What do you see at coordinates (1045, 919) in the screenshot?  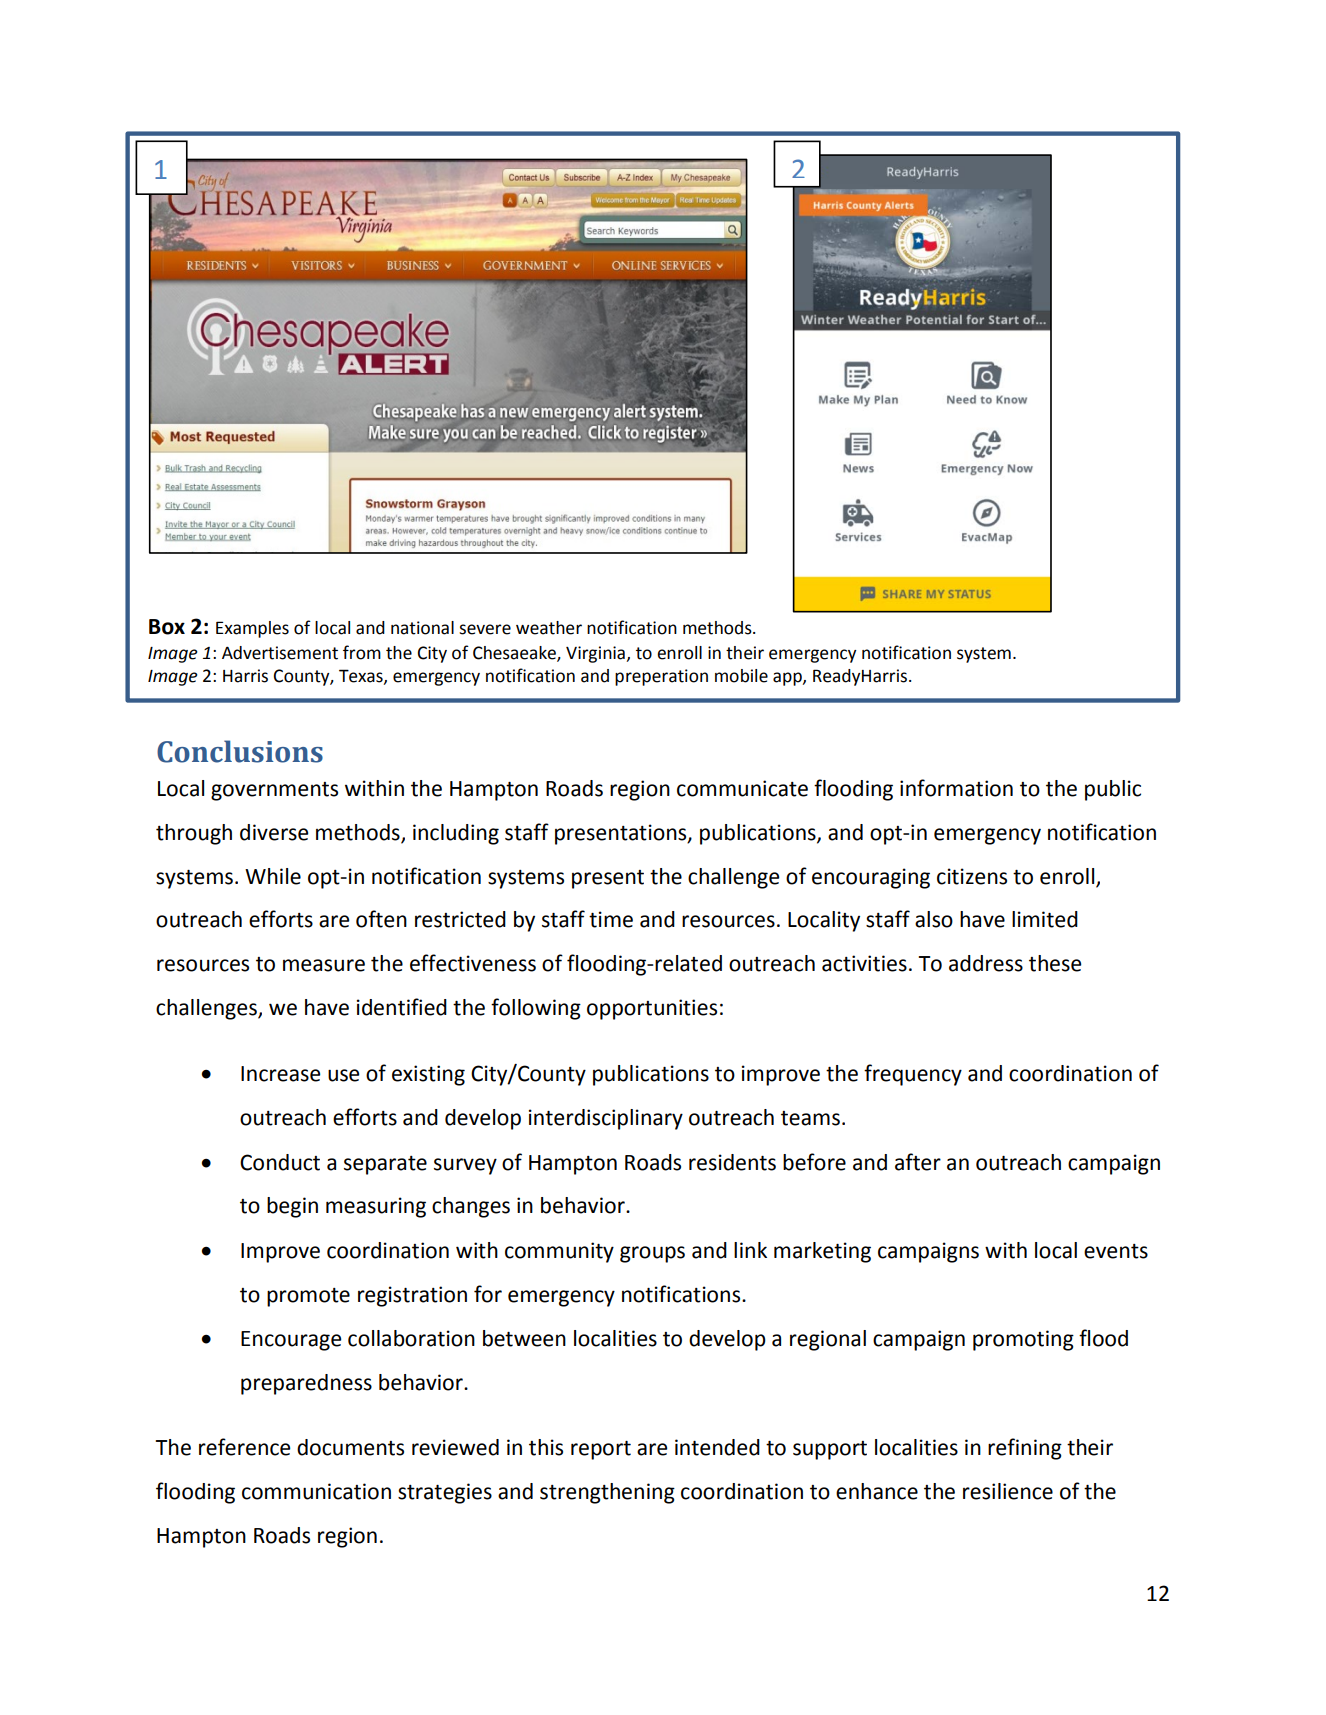 I see `limited` at bounding box center [1045, 919].
